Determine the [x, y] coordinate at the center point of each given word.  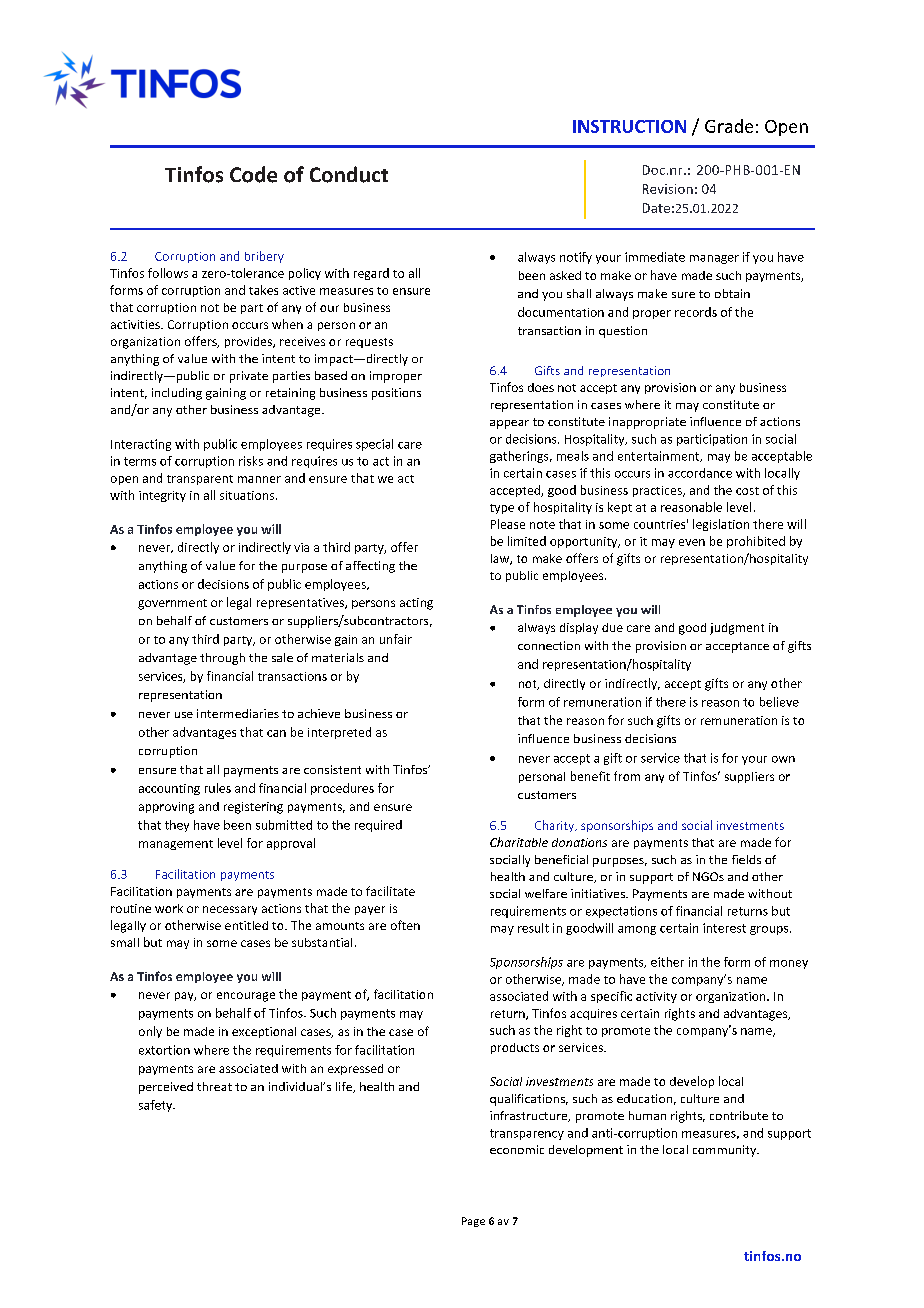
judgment [737, 629]
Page [473, 1222]
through [222, 659]
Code [253, 174]
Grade [729, 126]
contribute [739, 1115]
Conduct [349, 174]
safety [157, 1106]
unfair [396, 639]
